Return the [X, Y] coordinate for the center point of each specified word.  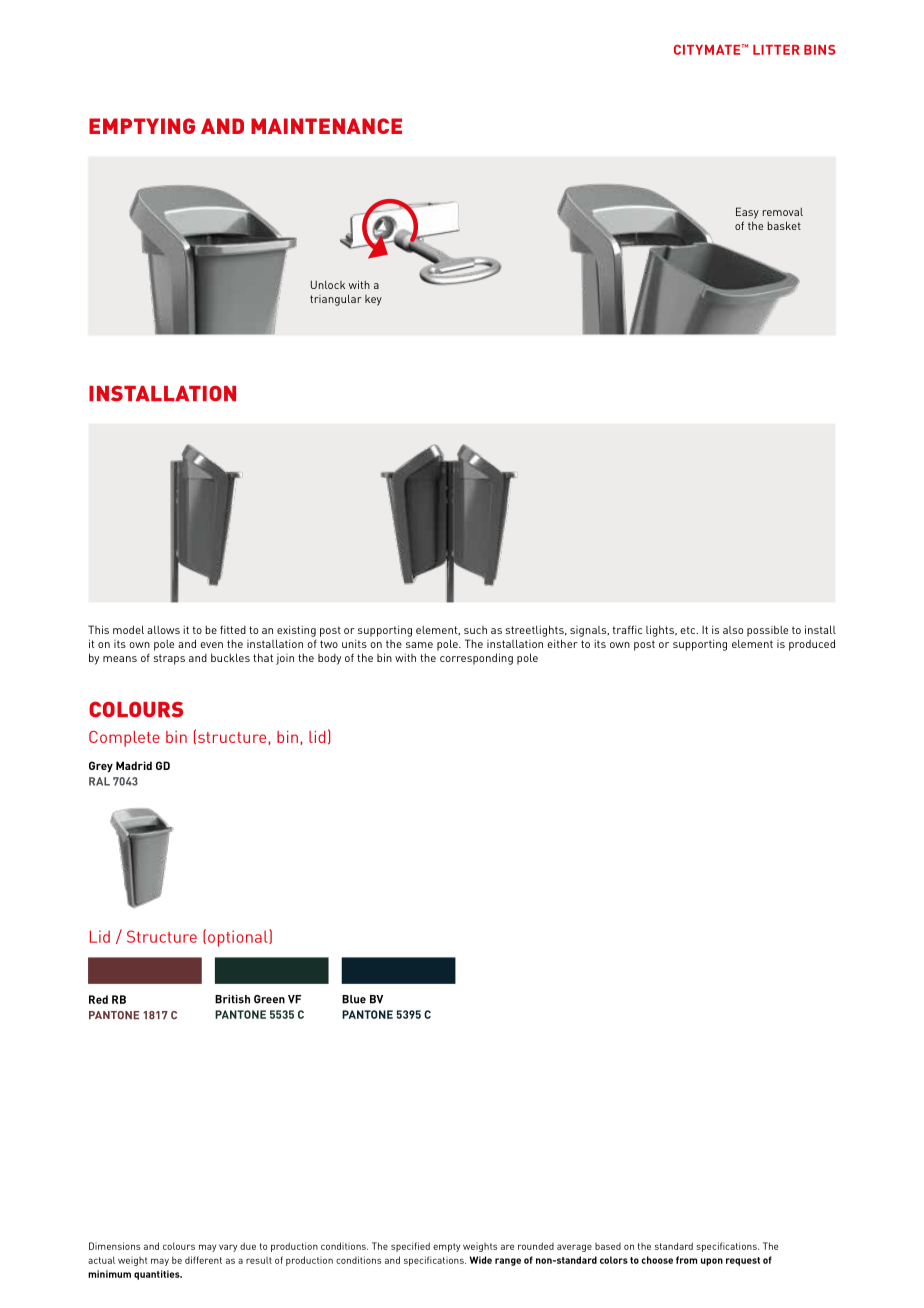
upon [712, 1262]
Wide [481, 1260]
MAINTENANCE [326, 126]
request [743, 1261]
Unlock [328, 284]
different [203, 1260]
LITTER [776, 50]
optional [239, 938]
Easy [747, 213]
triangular [336, 300]
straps [169, 659]
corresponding [476, 659]
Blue [354, 999]
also [733, 630]
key [373, 300]
